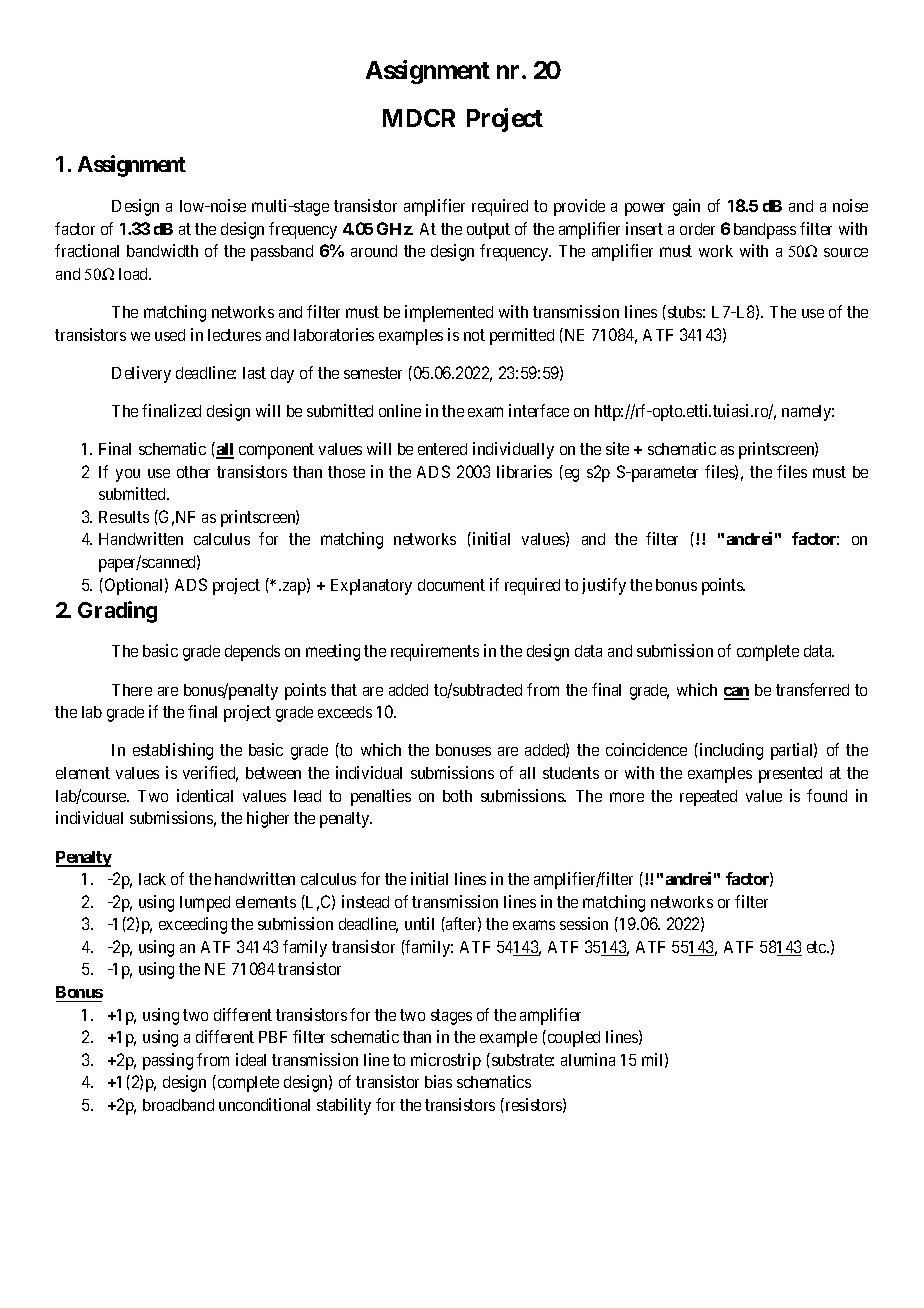 The height and width of the page is (1308, 924). I want to click on bandwidth, so click(162, 250).
